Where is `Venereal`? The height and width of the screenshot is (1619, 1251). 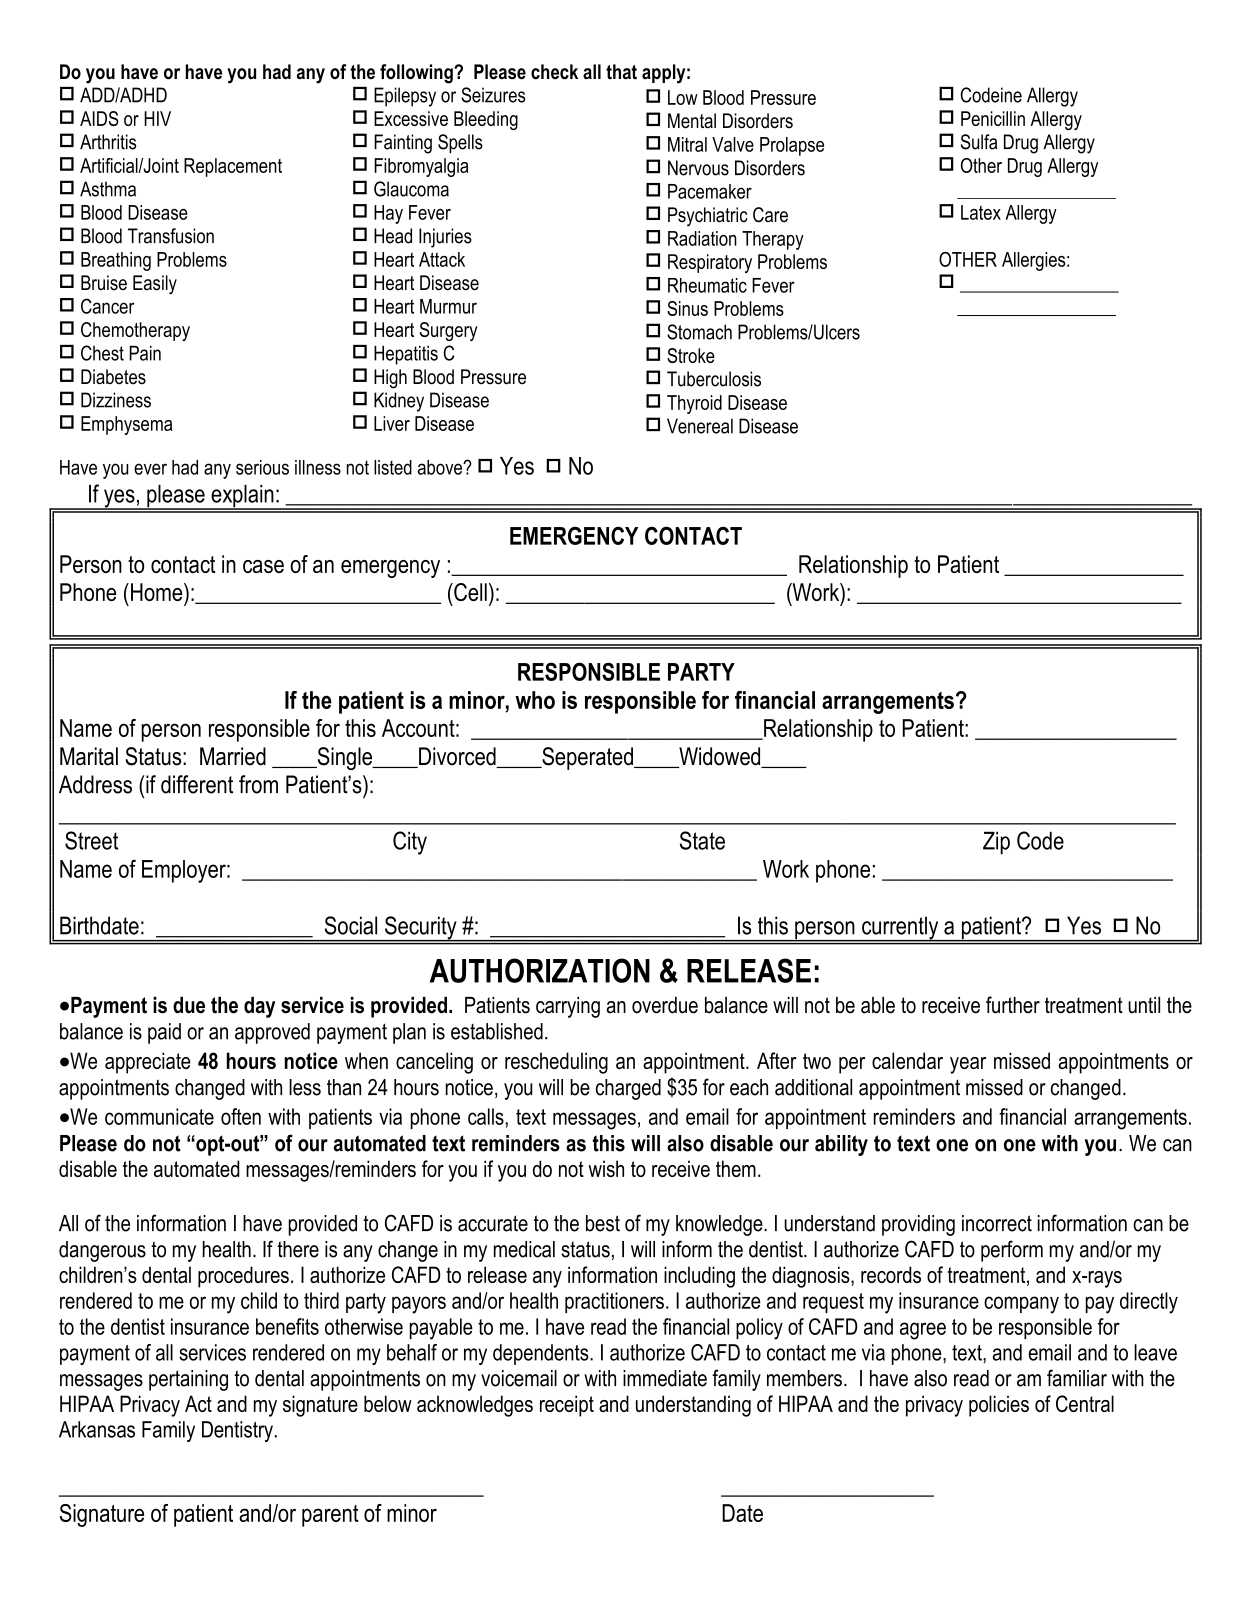
Venereal is located at coordinates (700, 426).
